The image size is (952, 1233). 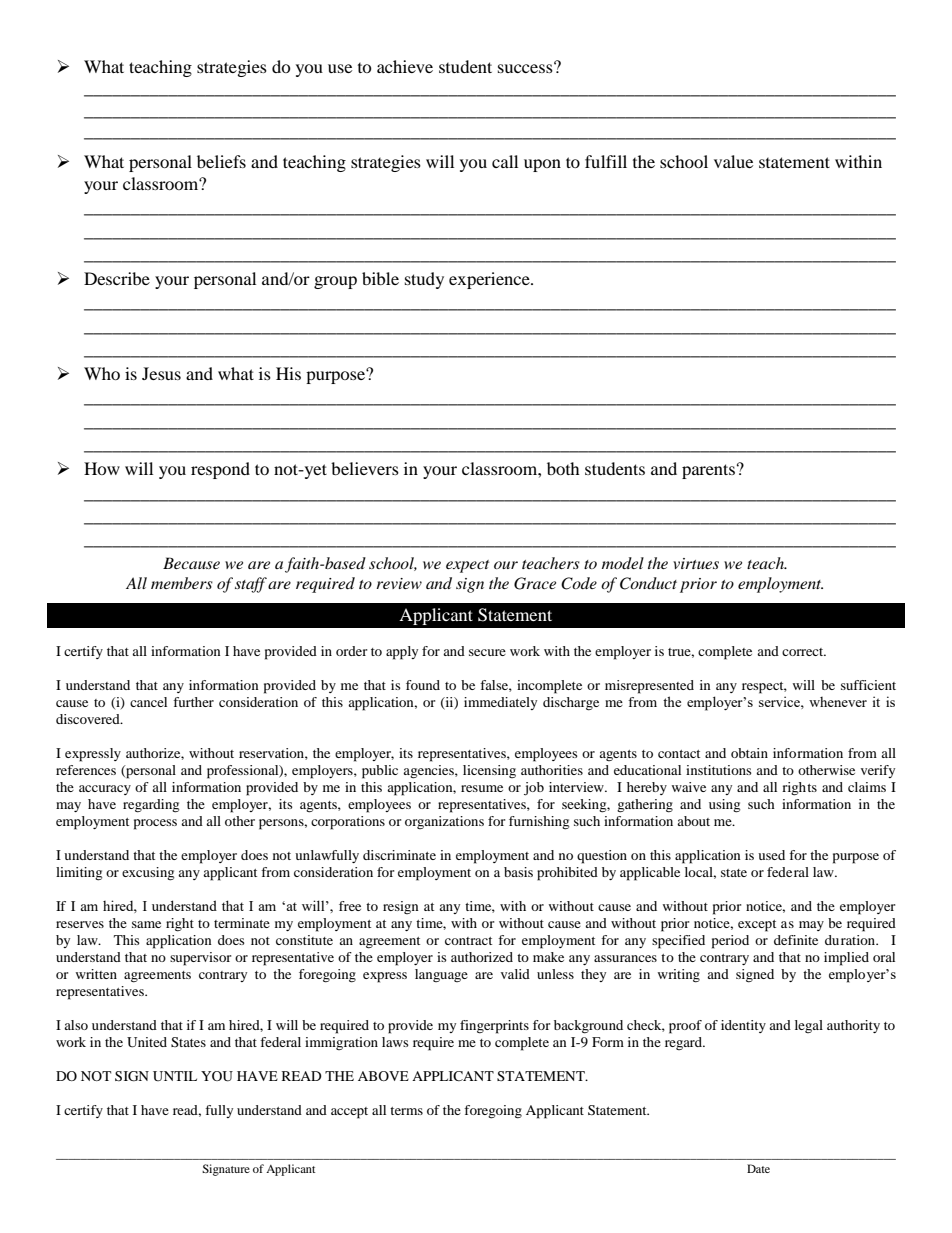 What do you see at coordinates (733, 161) in the image?
I see `value` at bounding box center [733, 161].
